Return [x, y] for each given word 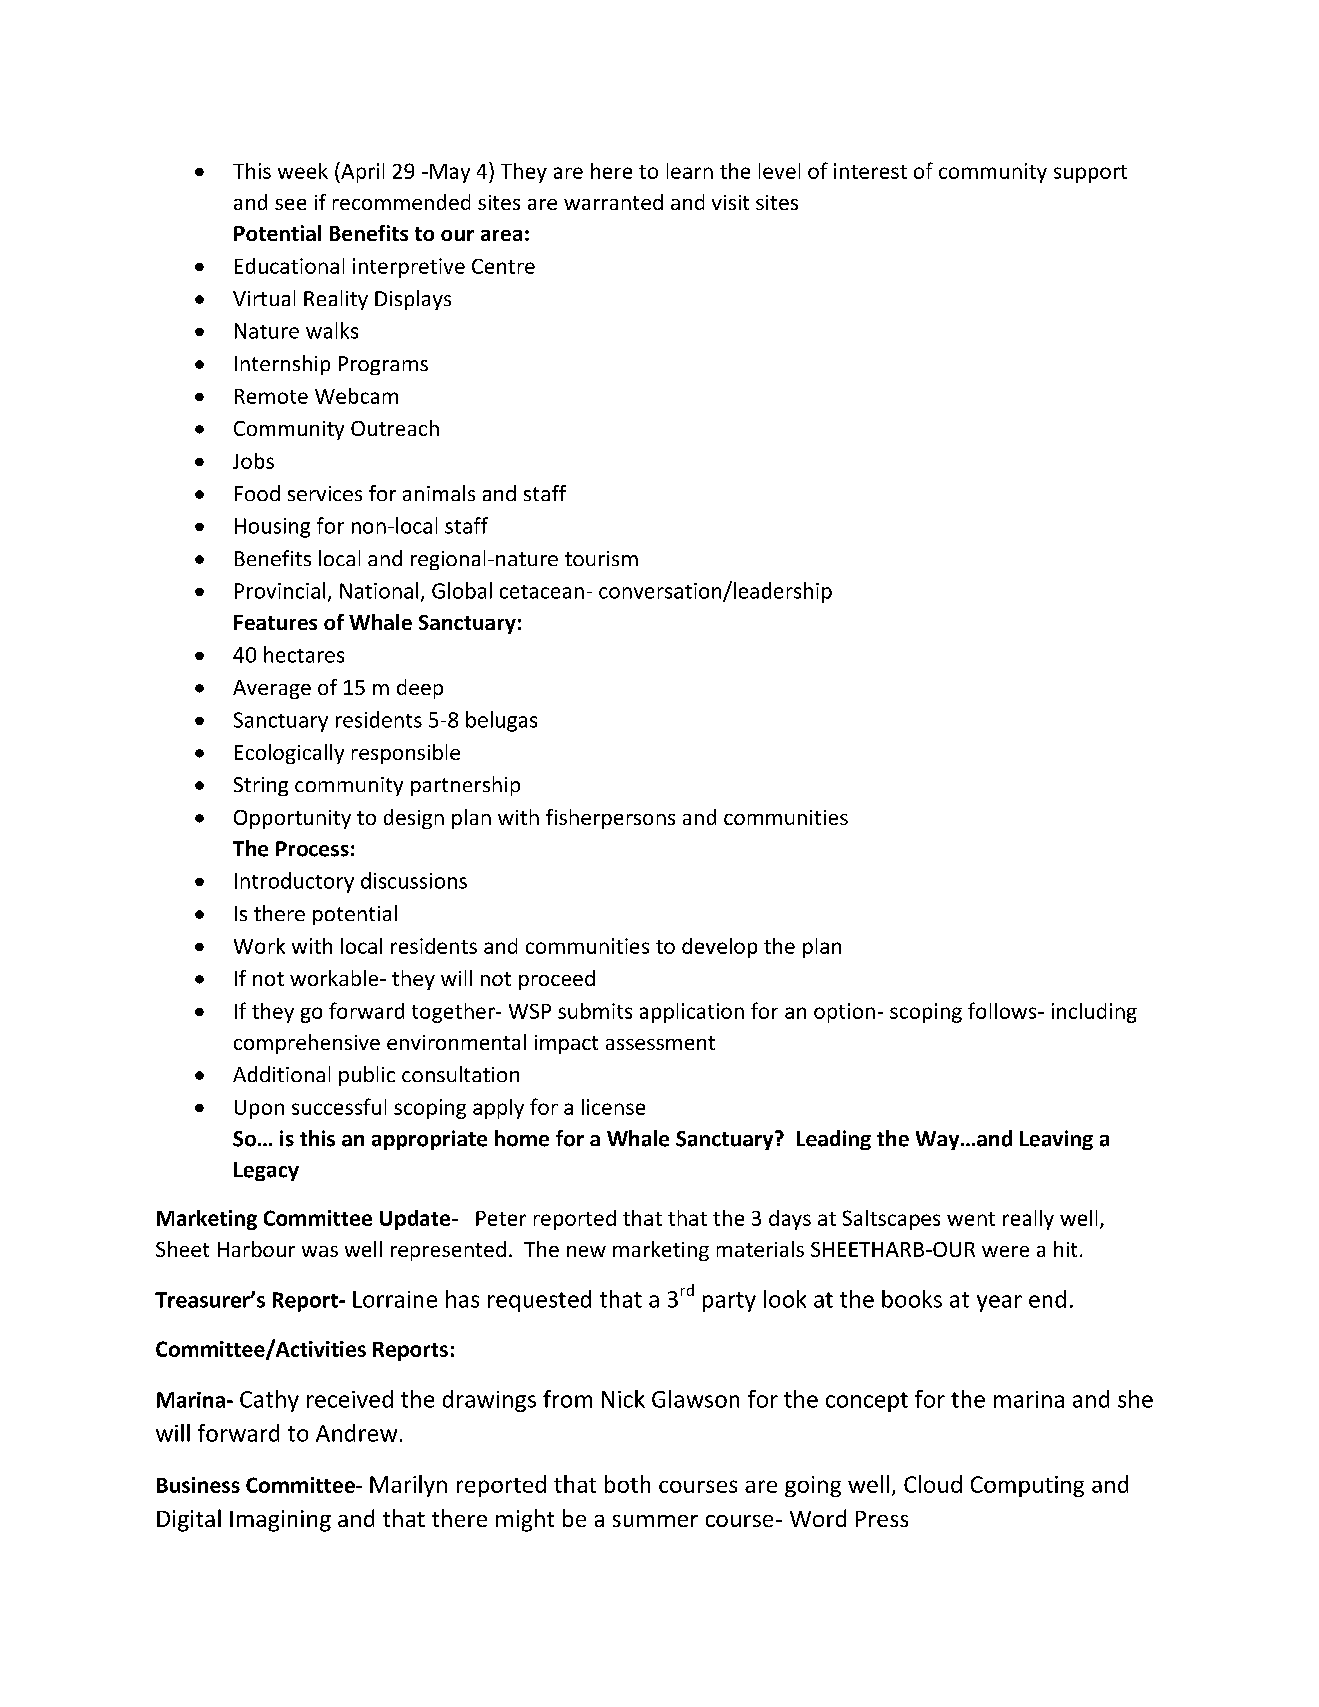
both [627, 1484]
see [290, 204]
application [692, 1013]
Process [312, 849]
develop [719, 948]
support [1090, 174]
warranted [613, 202]
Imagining [280, 1521]
